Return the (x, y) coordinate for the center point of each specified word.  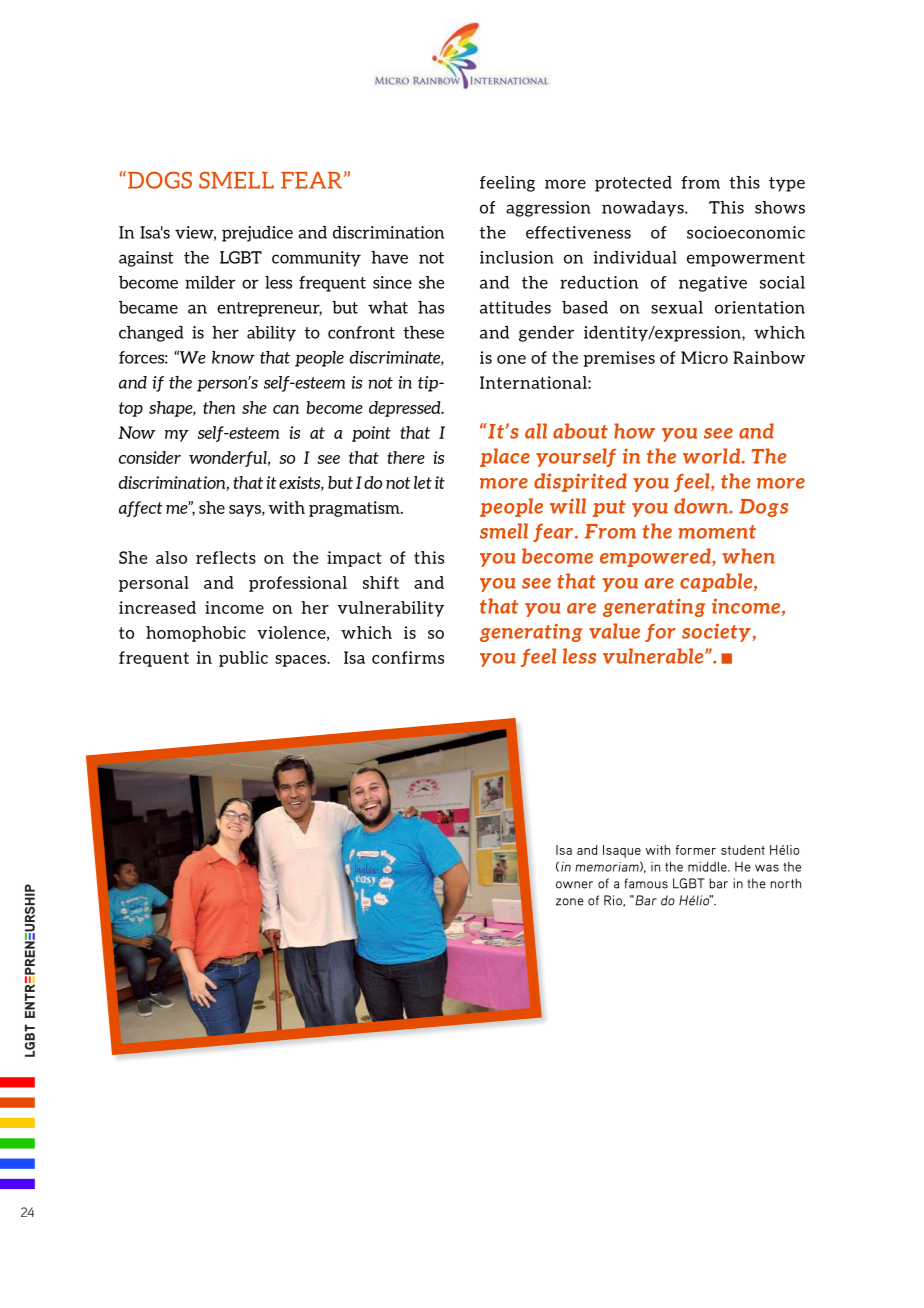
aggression (548, 209)
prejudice (257, 234)
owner (574, 885)
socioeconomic (746, 232)
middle (708, 866)
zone (570, 902)
